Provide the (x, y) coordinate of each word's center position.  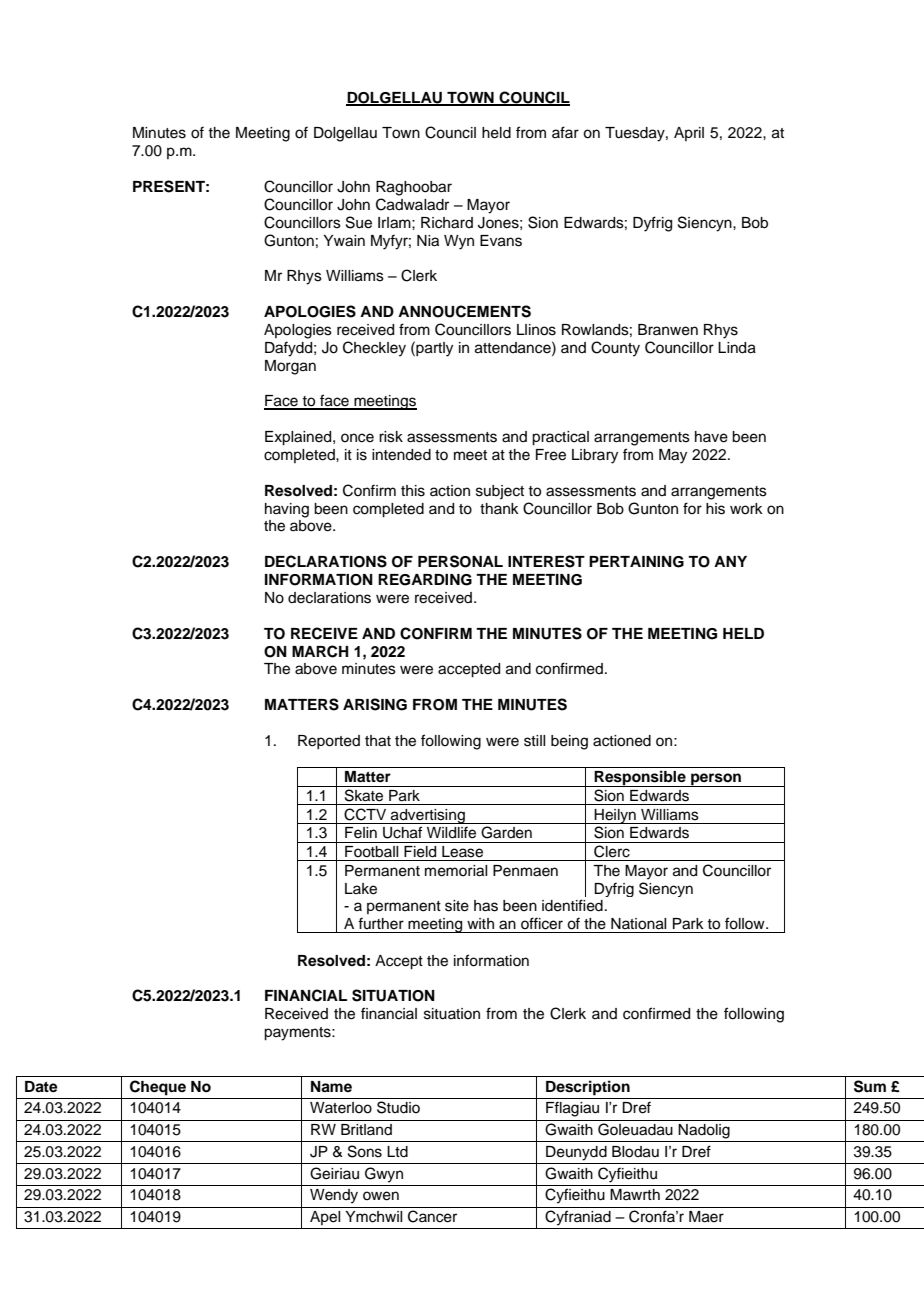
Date (41, 1087)
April (689, 134)
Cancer (432, 1216)
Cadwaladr (412, 204)
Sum (870, 1086)
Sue (359, 222)
